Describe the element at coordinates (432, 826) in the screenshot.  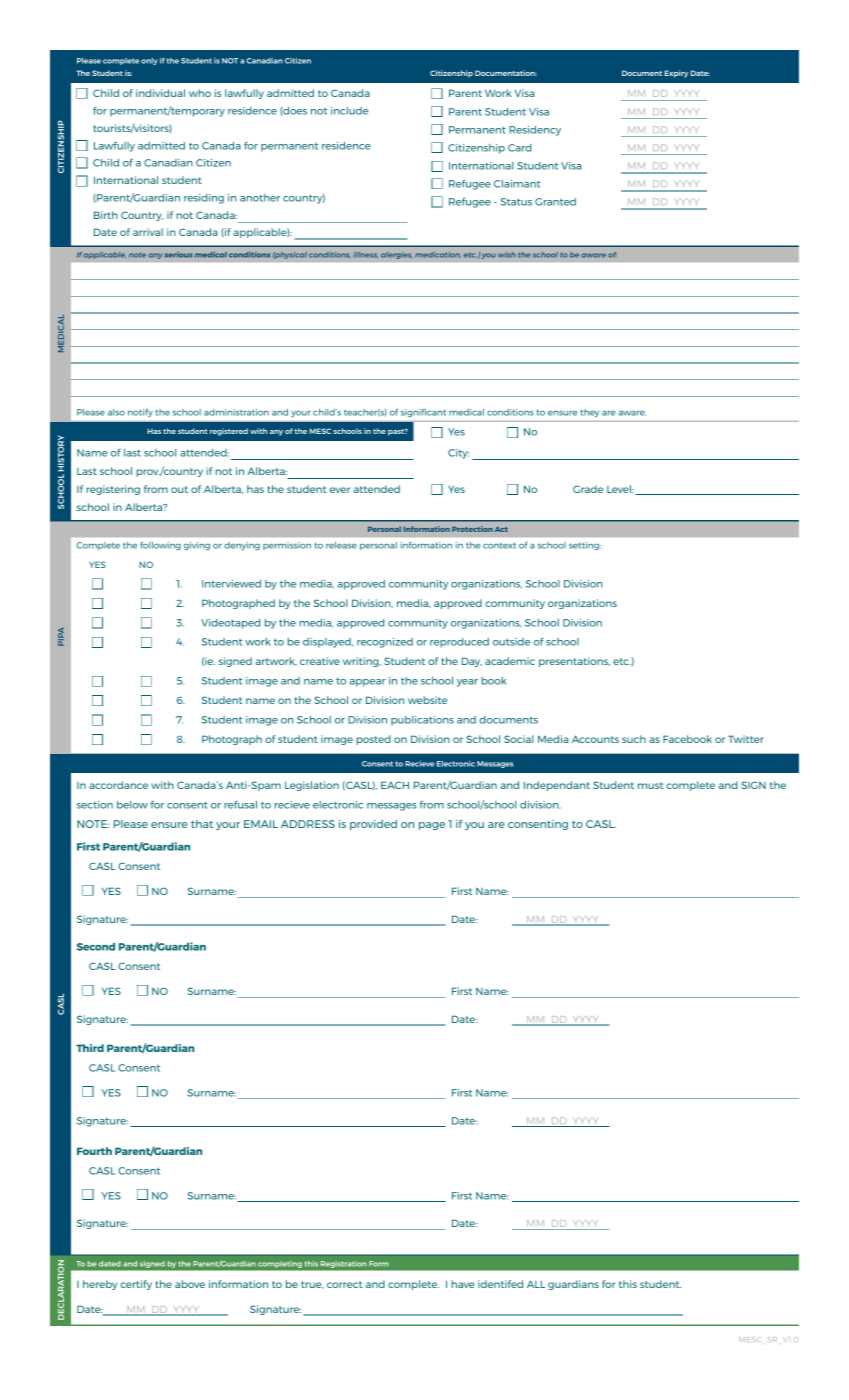
I see `page` at that location.
